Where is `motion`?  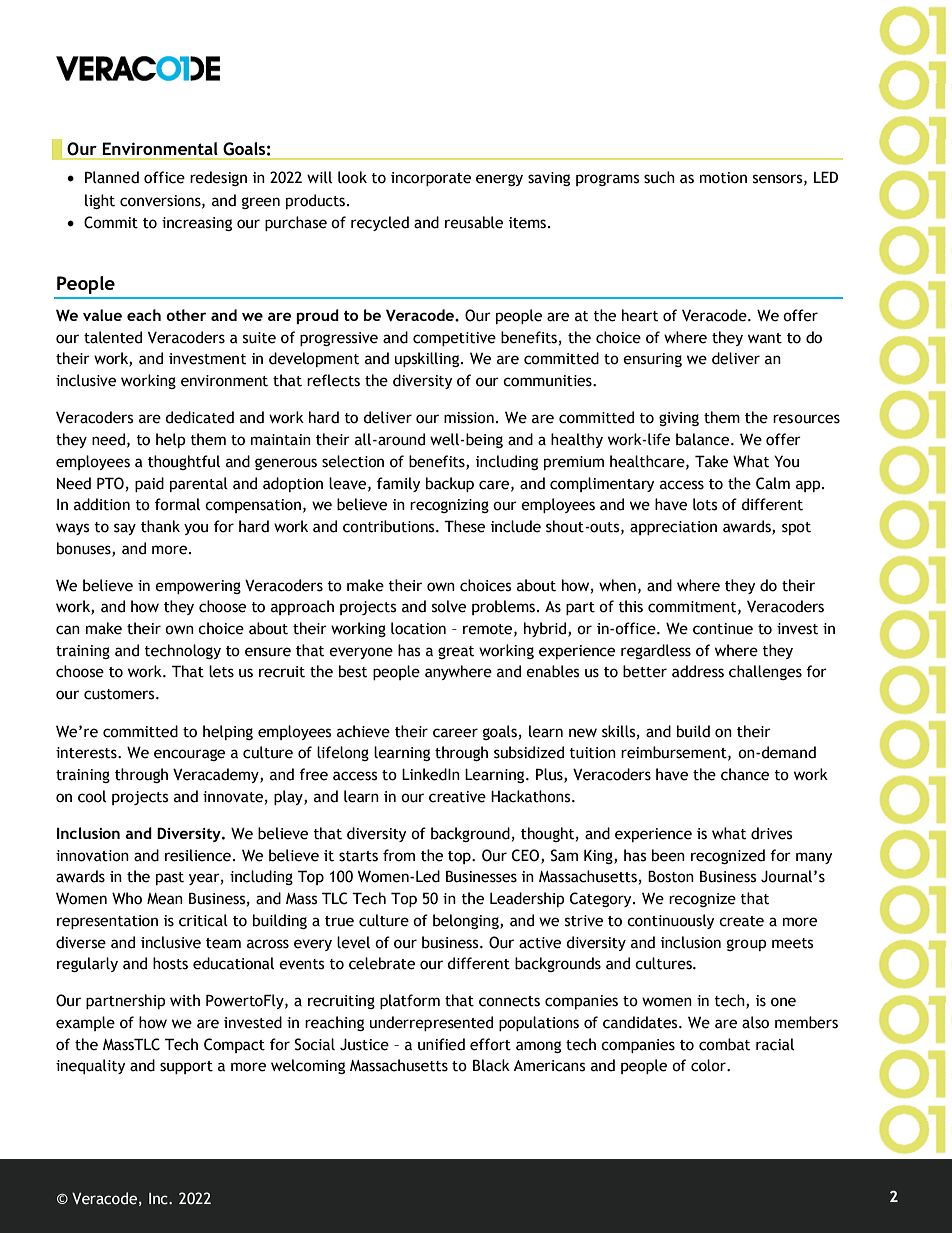
motion is located at coordinates (723, 178).
